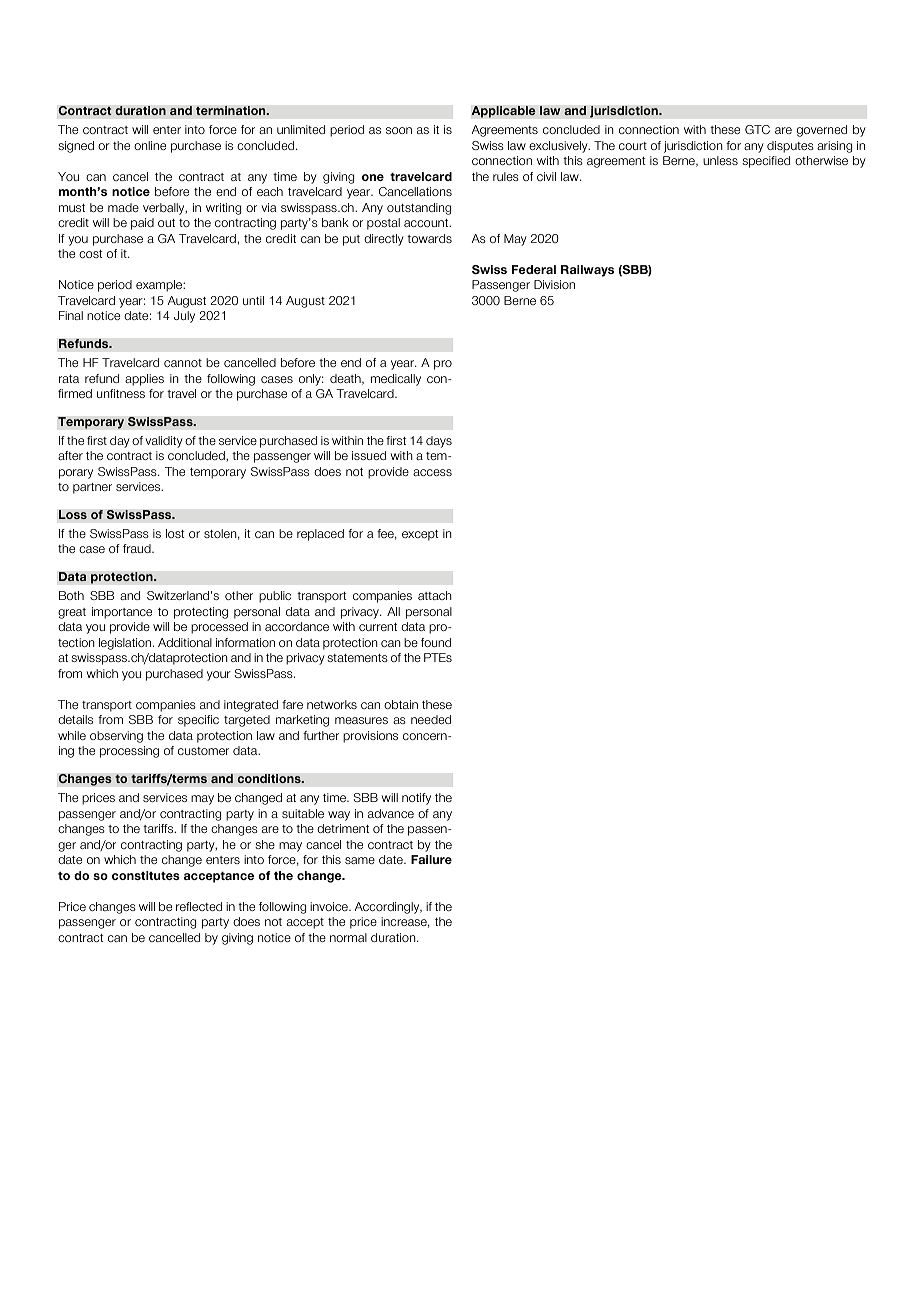 The height and width of the screenshot is (1308, 924). Describe the element at coordinates (435, 595) in the screenshot. I see `attach` at that location.
